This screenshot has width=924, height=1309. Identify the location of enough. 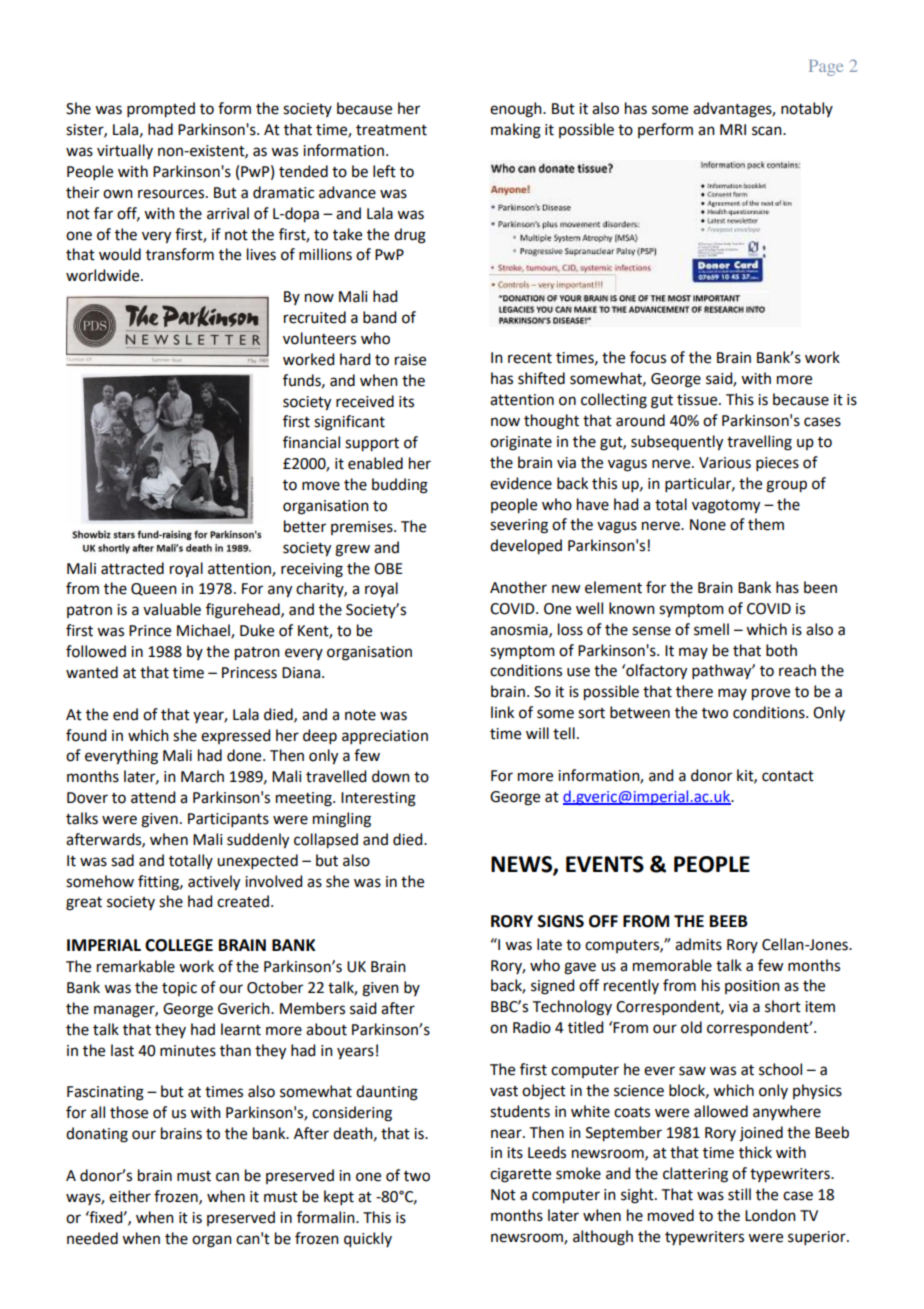
(517, 110).
